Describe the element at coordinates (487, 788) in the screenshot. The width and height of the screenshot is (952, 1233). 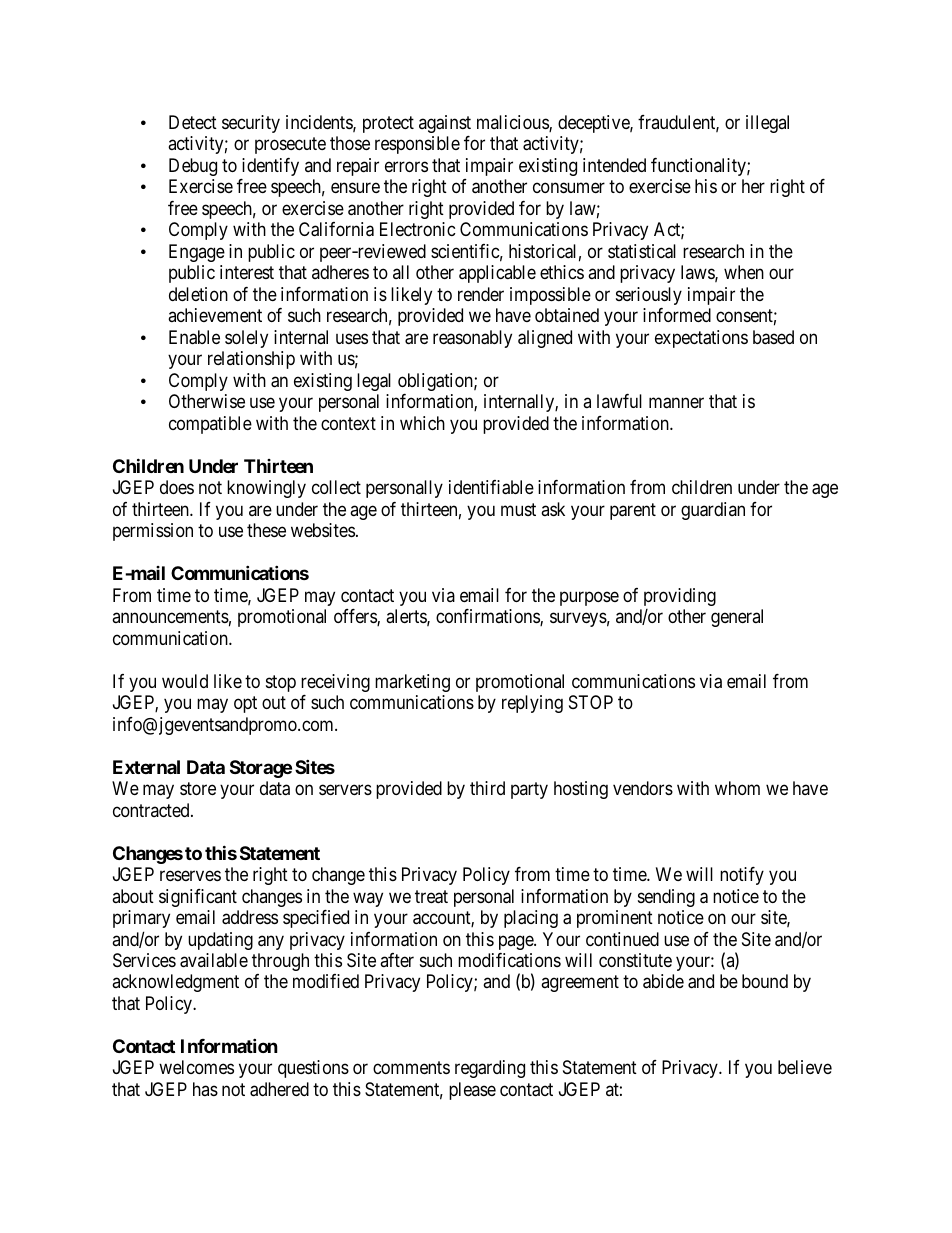
I see `third` at that location.
